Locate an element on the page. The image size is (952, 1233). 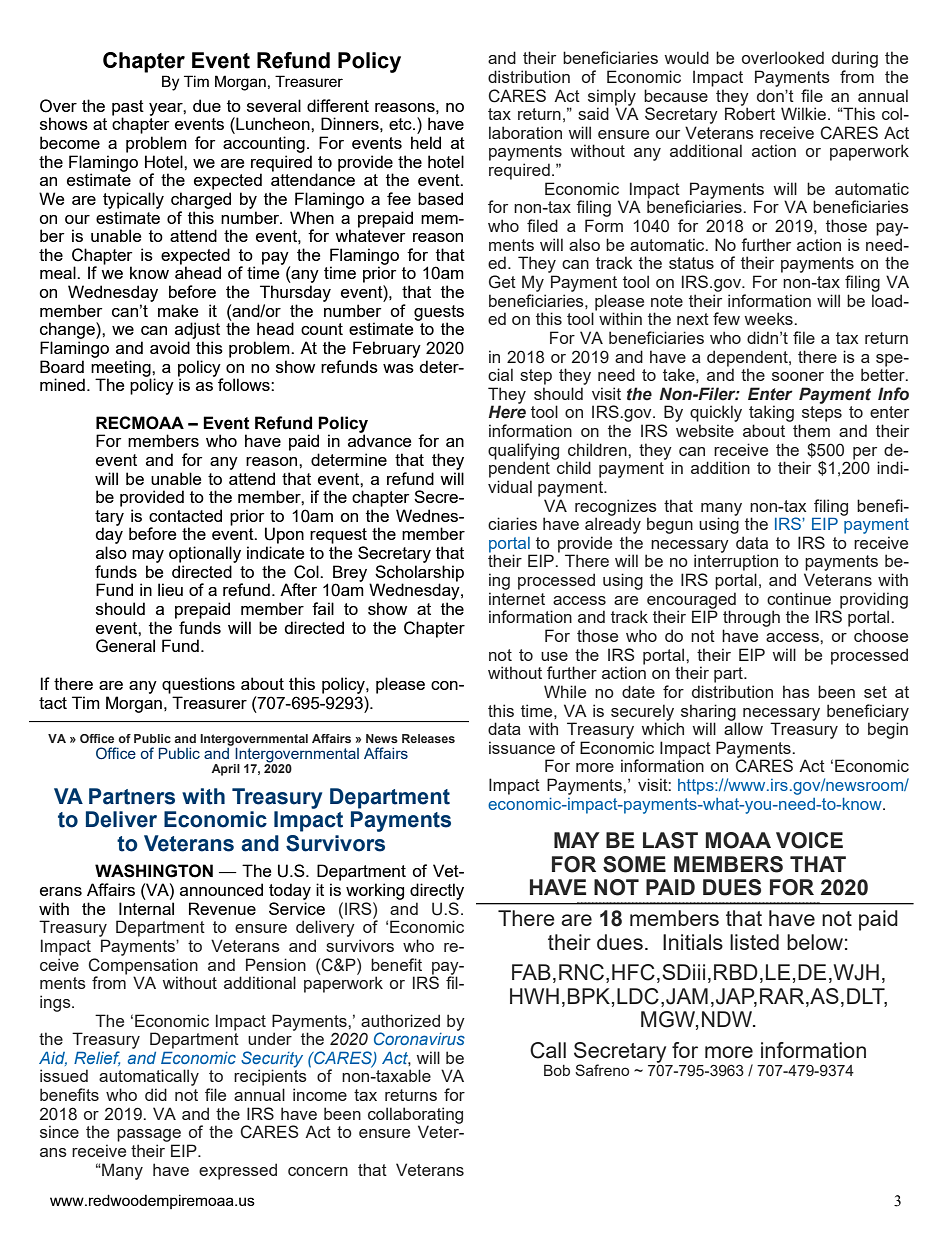
WASHINGTON is located at coordinates (154, 871).
